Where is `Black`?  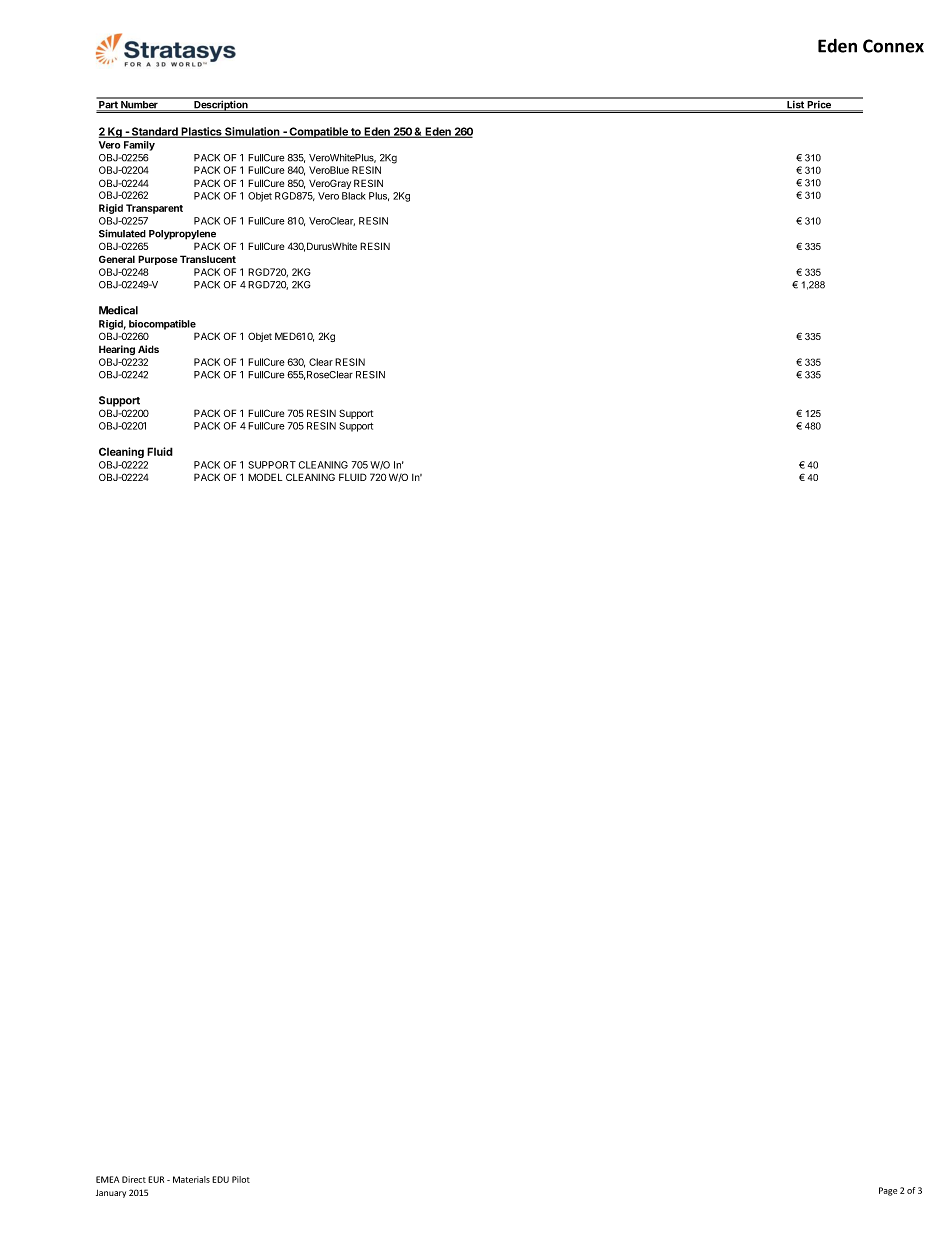
Black is located at coordinates (354, 196).
